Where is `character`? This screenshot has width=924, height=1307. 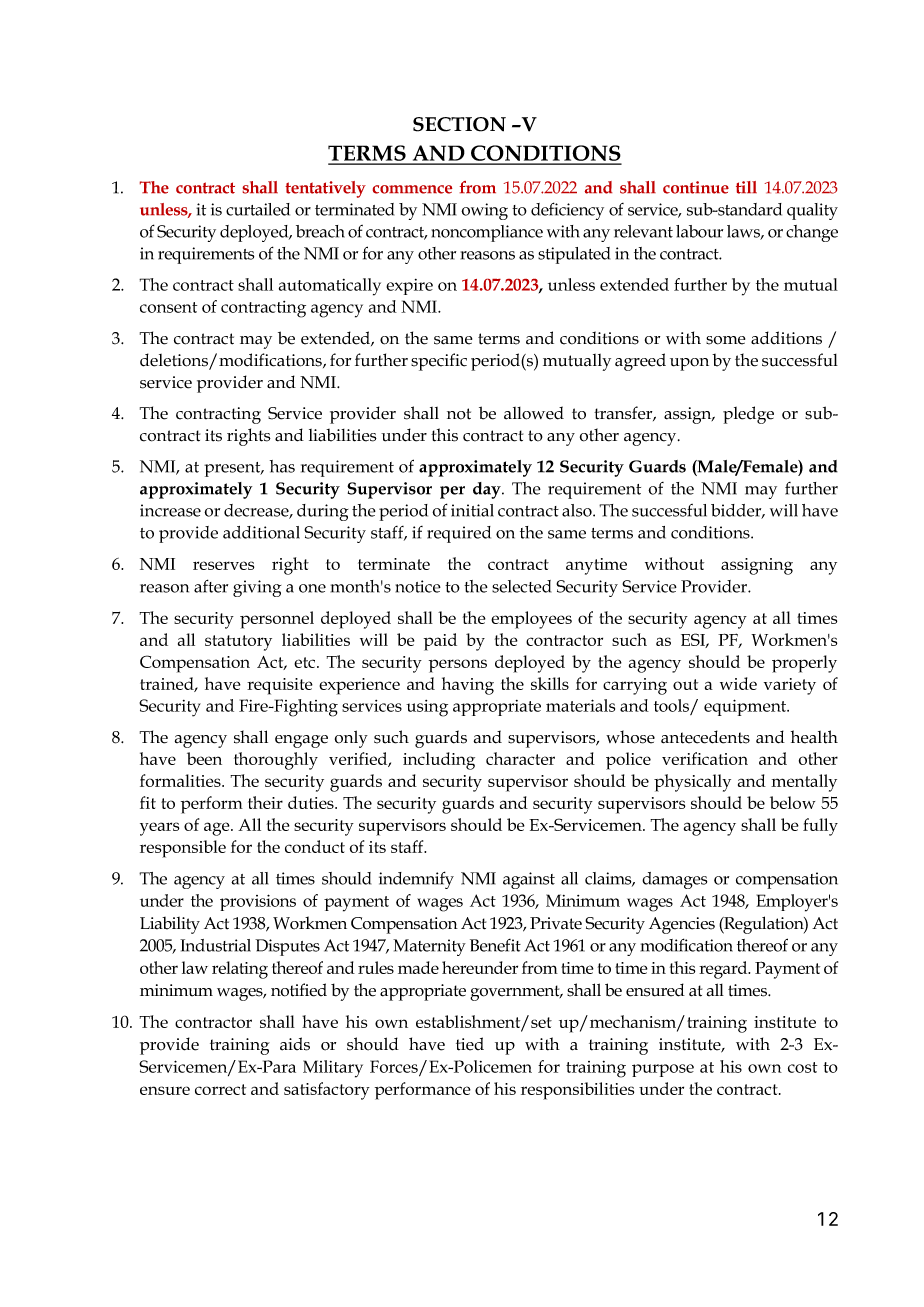
character is located at coordinates (520, 758).
